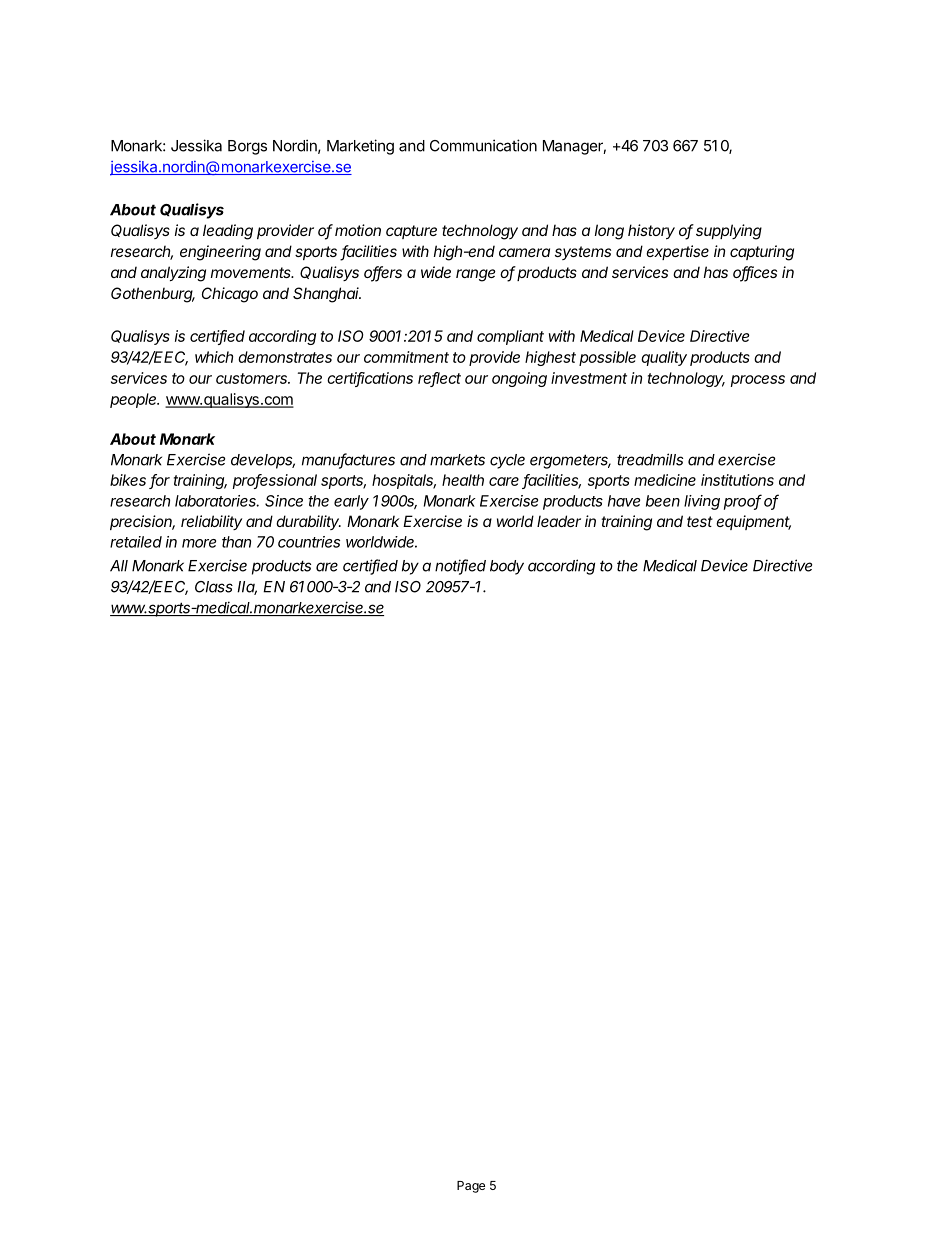 This screenshot has height=1233, width=952. What do you see at coordinates (651, 231) in the screenshot?
I see `history` at bounding box center [651, 231].
